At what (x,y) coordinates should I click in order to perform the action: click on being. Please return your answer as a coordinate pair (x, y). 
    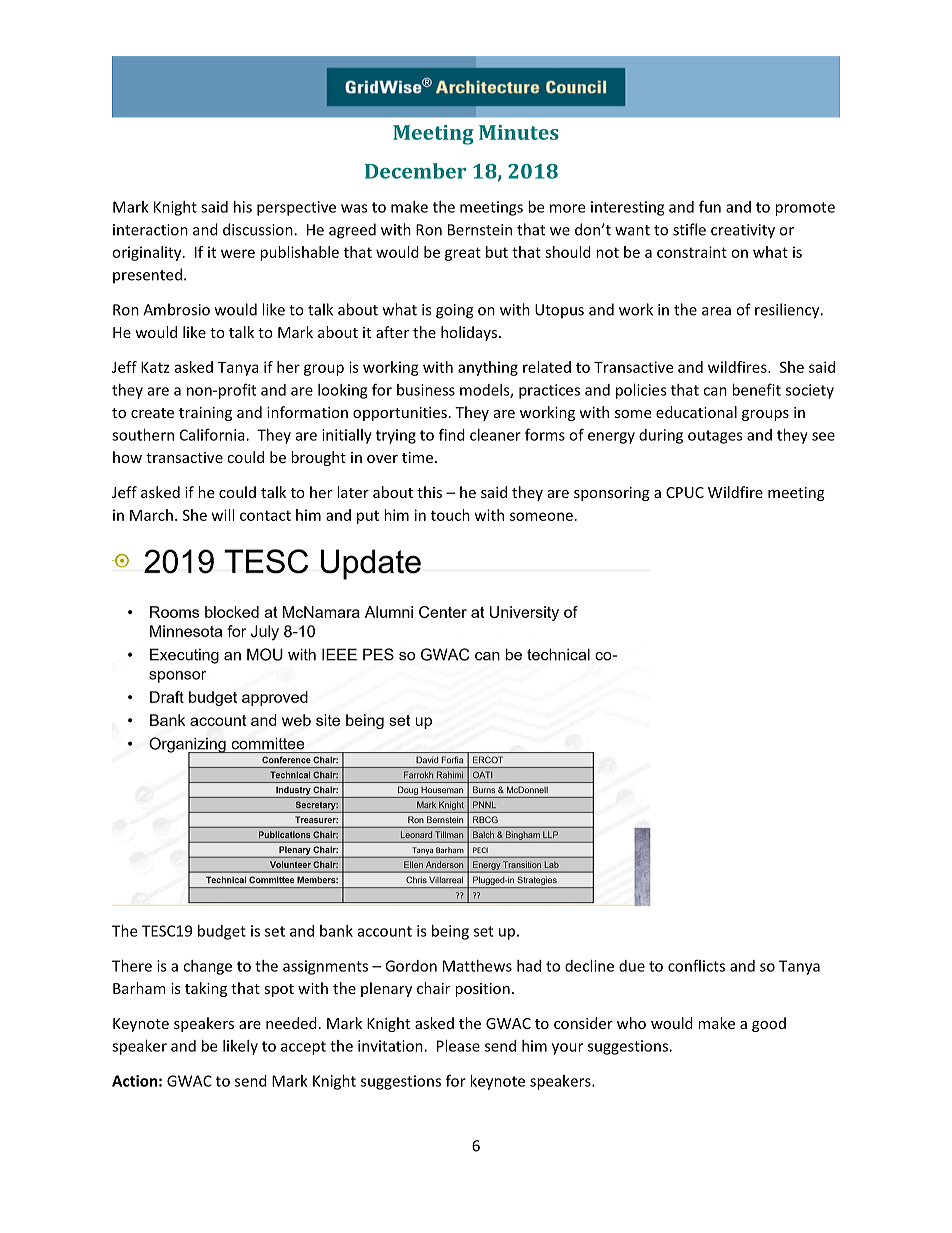
    Looking at the image, I should click on (450, 932).
